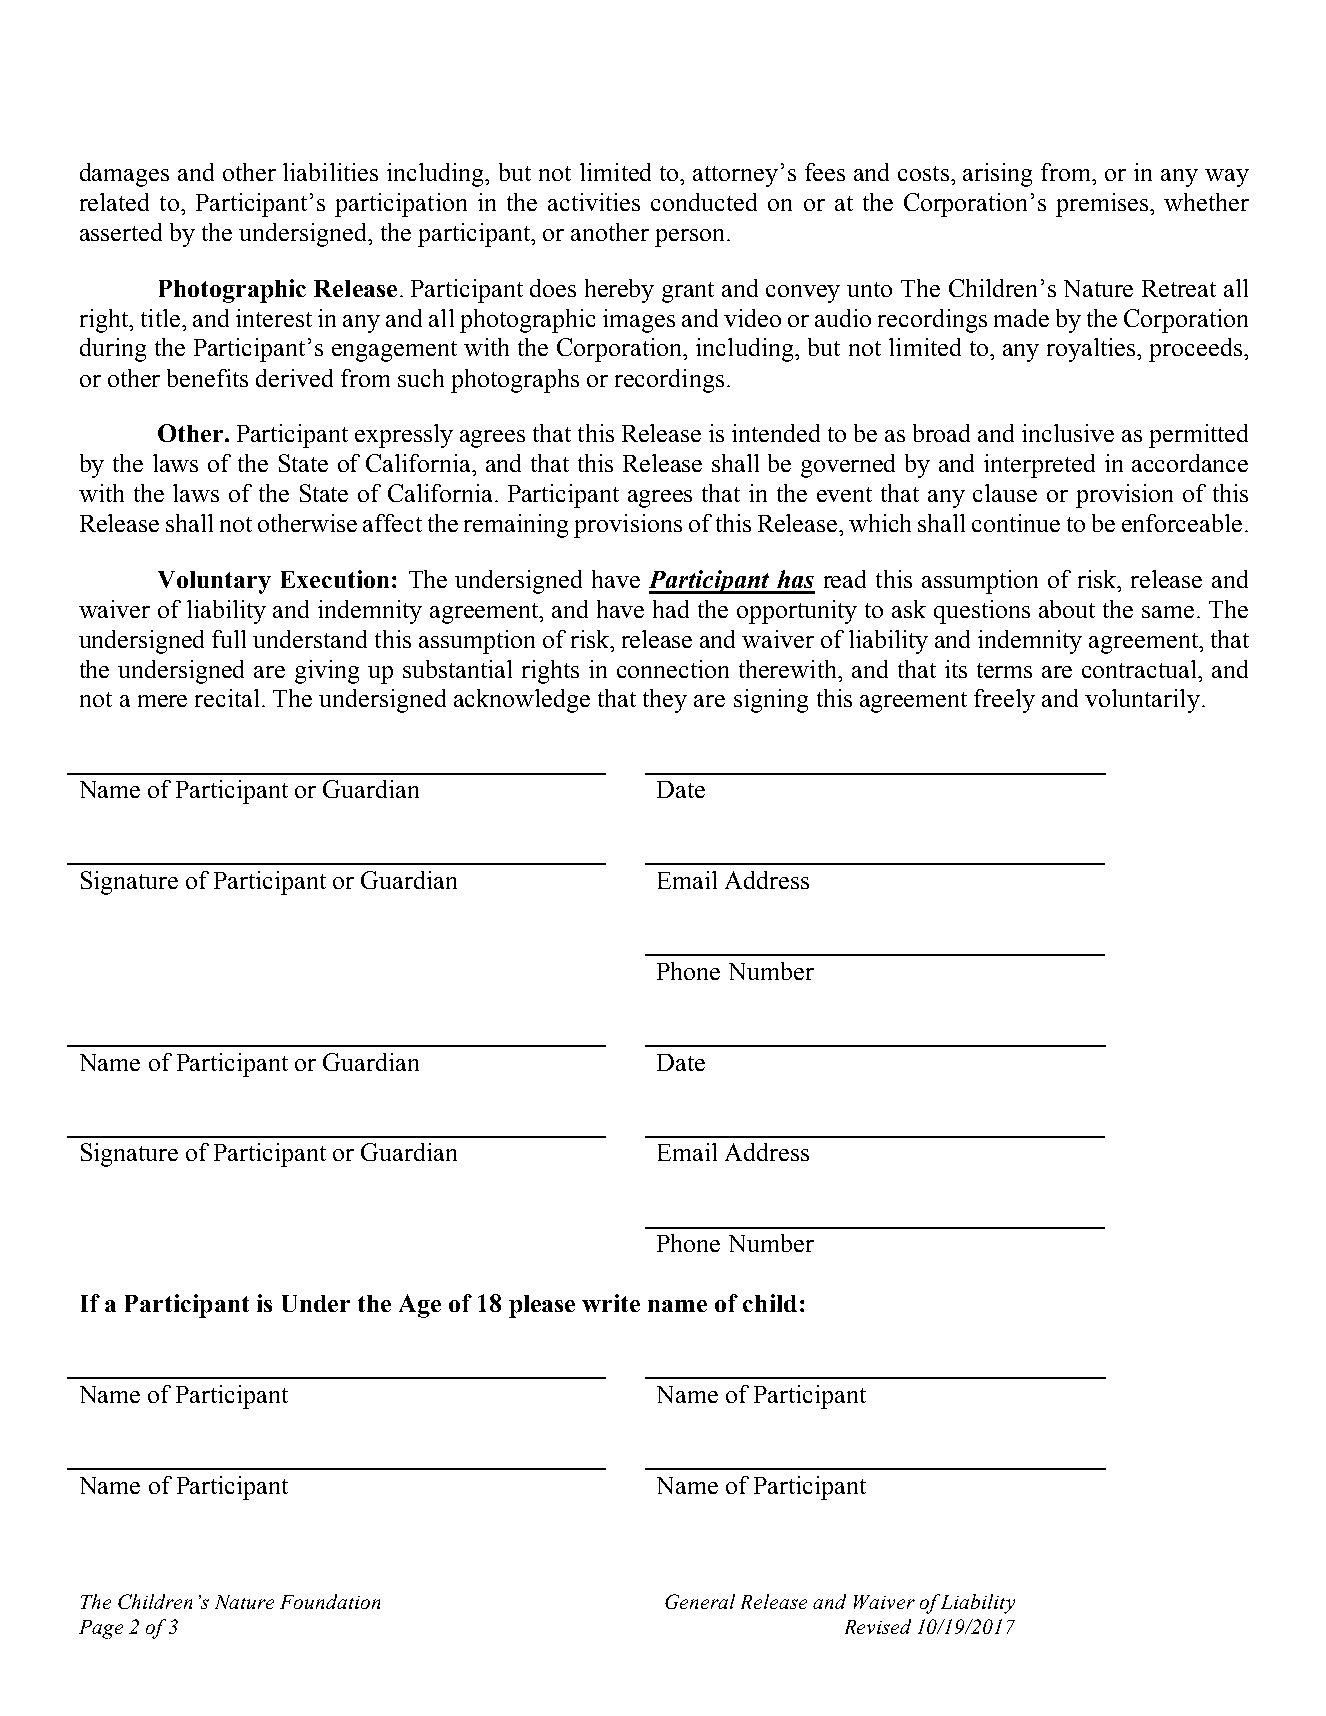 This document has height=1716, width=1326. I want to click on premises, so click(1103, 205).
